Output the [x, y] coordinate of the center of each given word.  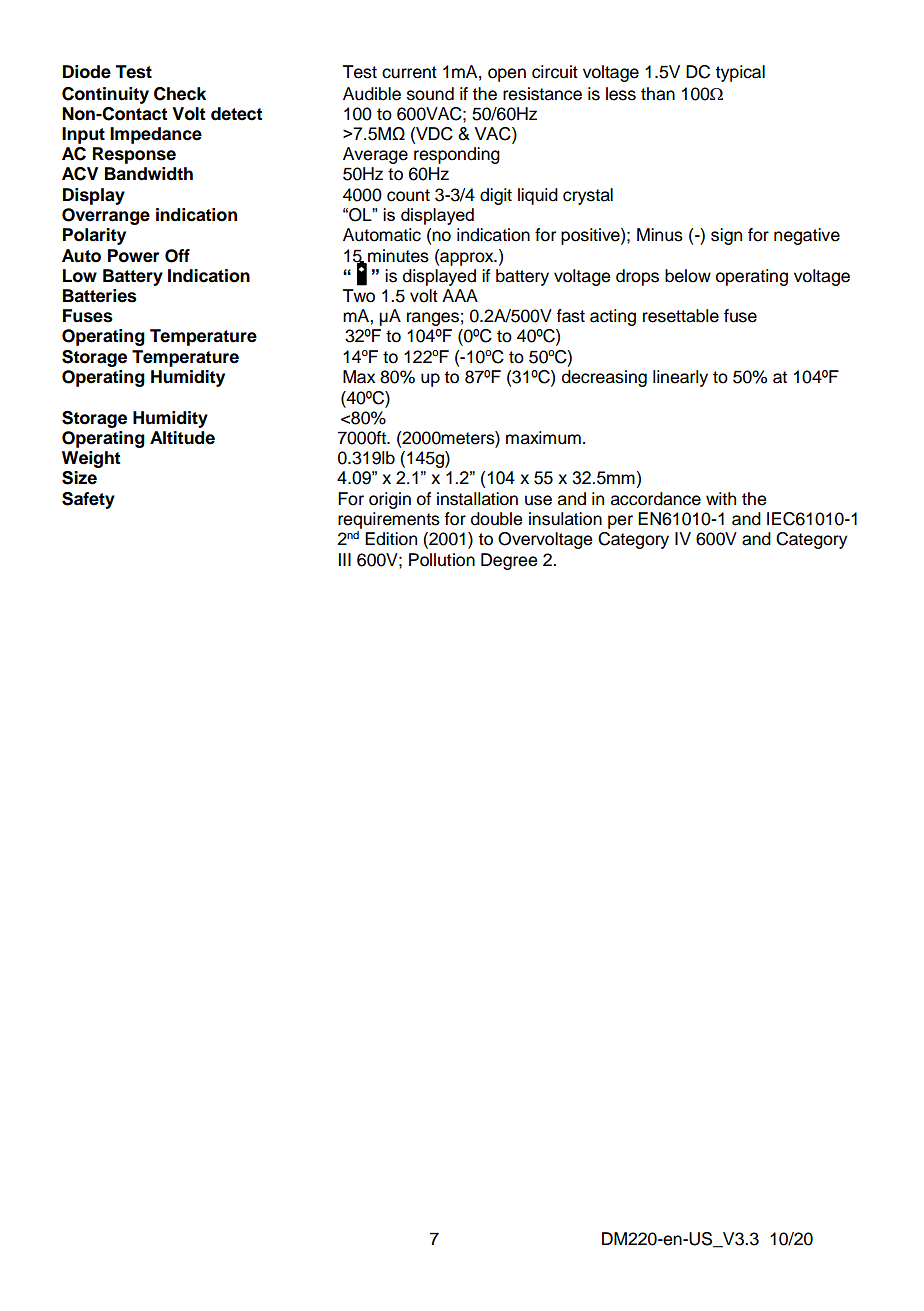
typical [740, 73]
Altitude [182, 438]
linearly [680, 378]
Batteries [100, 296]
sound [430, 94]
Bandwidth [149, 174]
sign [726, 236]
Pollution [442, 560]
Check [180, 94]
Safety [88, 500]
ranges [433, 319]
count [408, 195]
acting [613, 317]
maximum [543, 438]
